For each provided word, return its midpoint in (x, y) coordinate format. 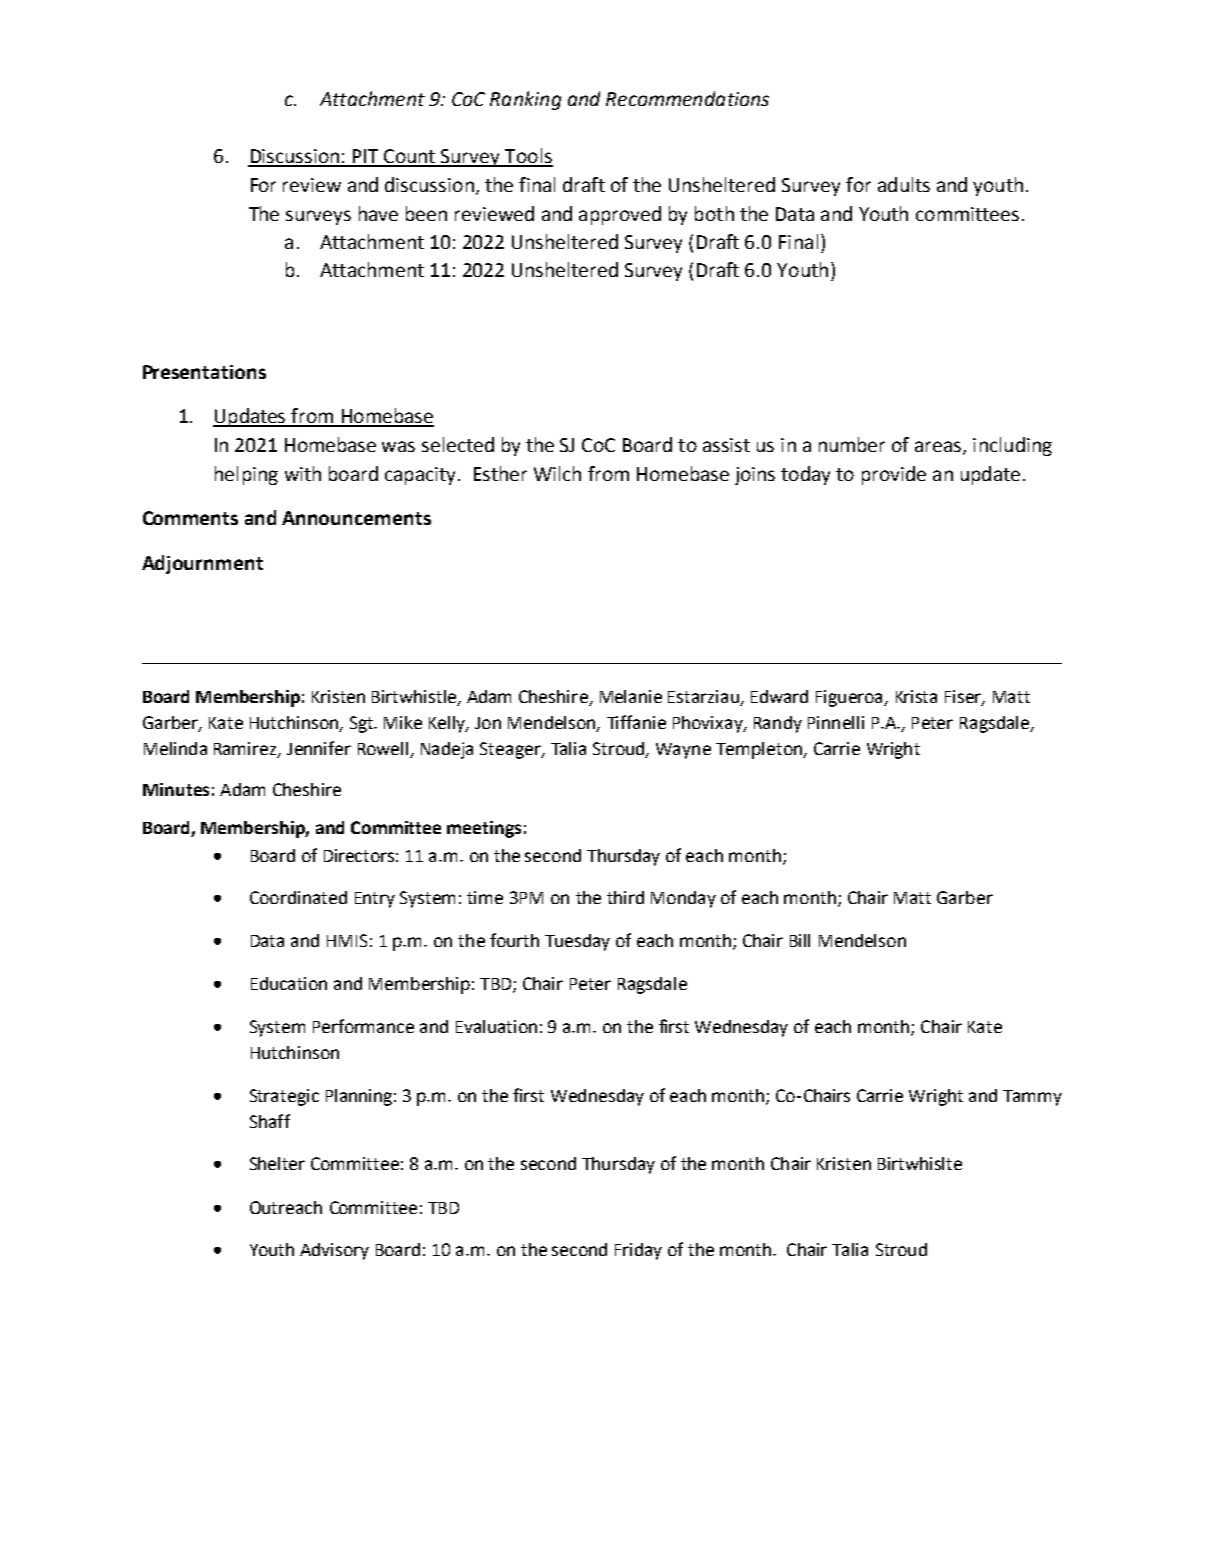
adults (904, 184)
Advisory (334, 1251)
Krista (916, 696)
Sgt (363, 724)
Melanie (631, 696)
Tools (528, 157)
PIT (366, 157)
